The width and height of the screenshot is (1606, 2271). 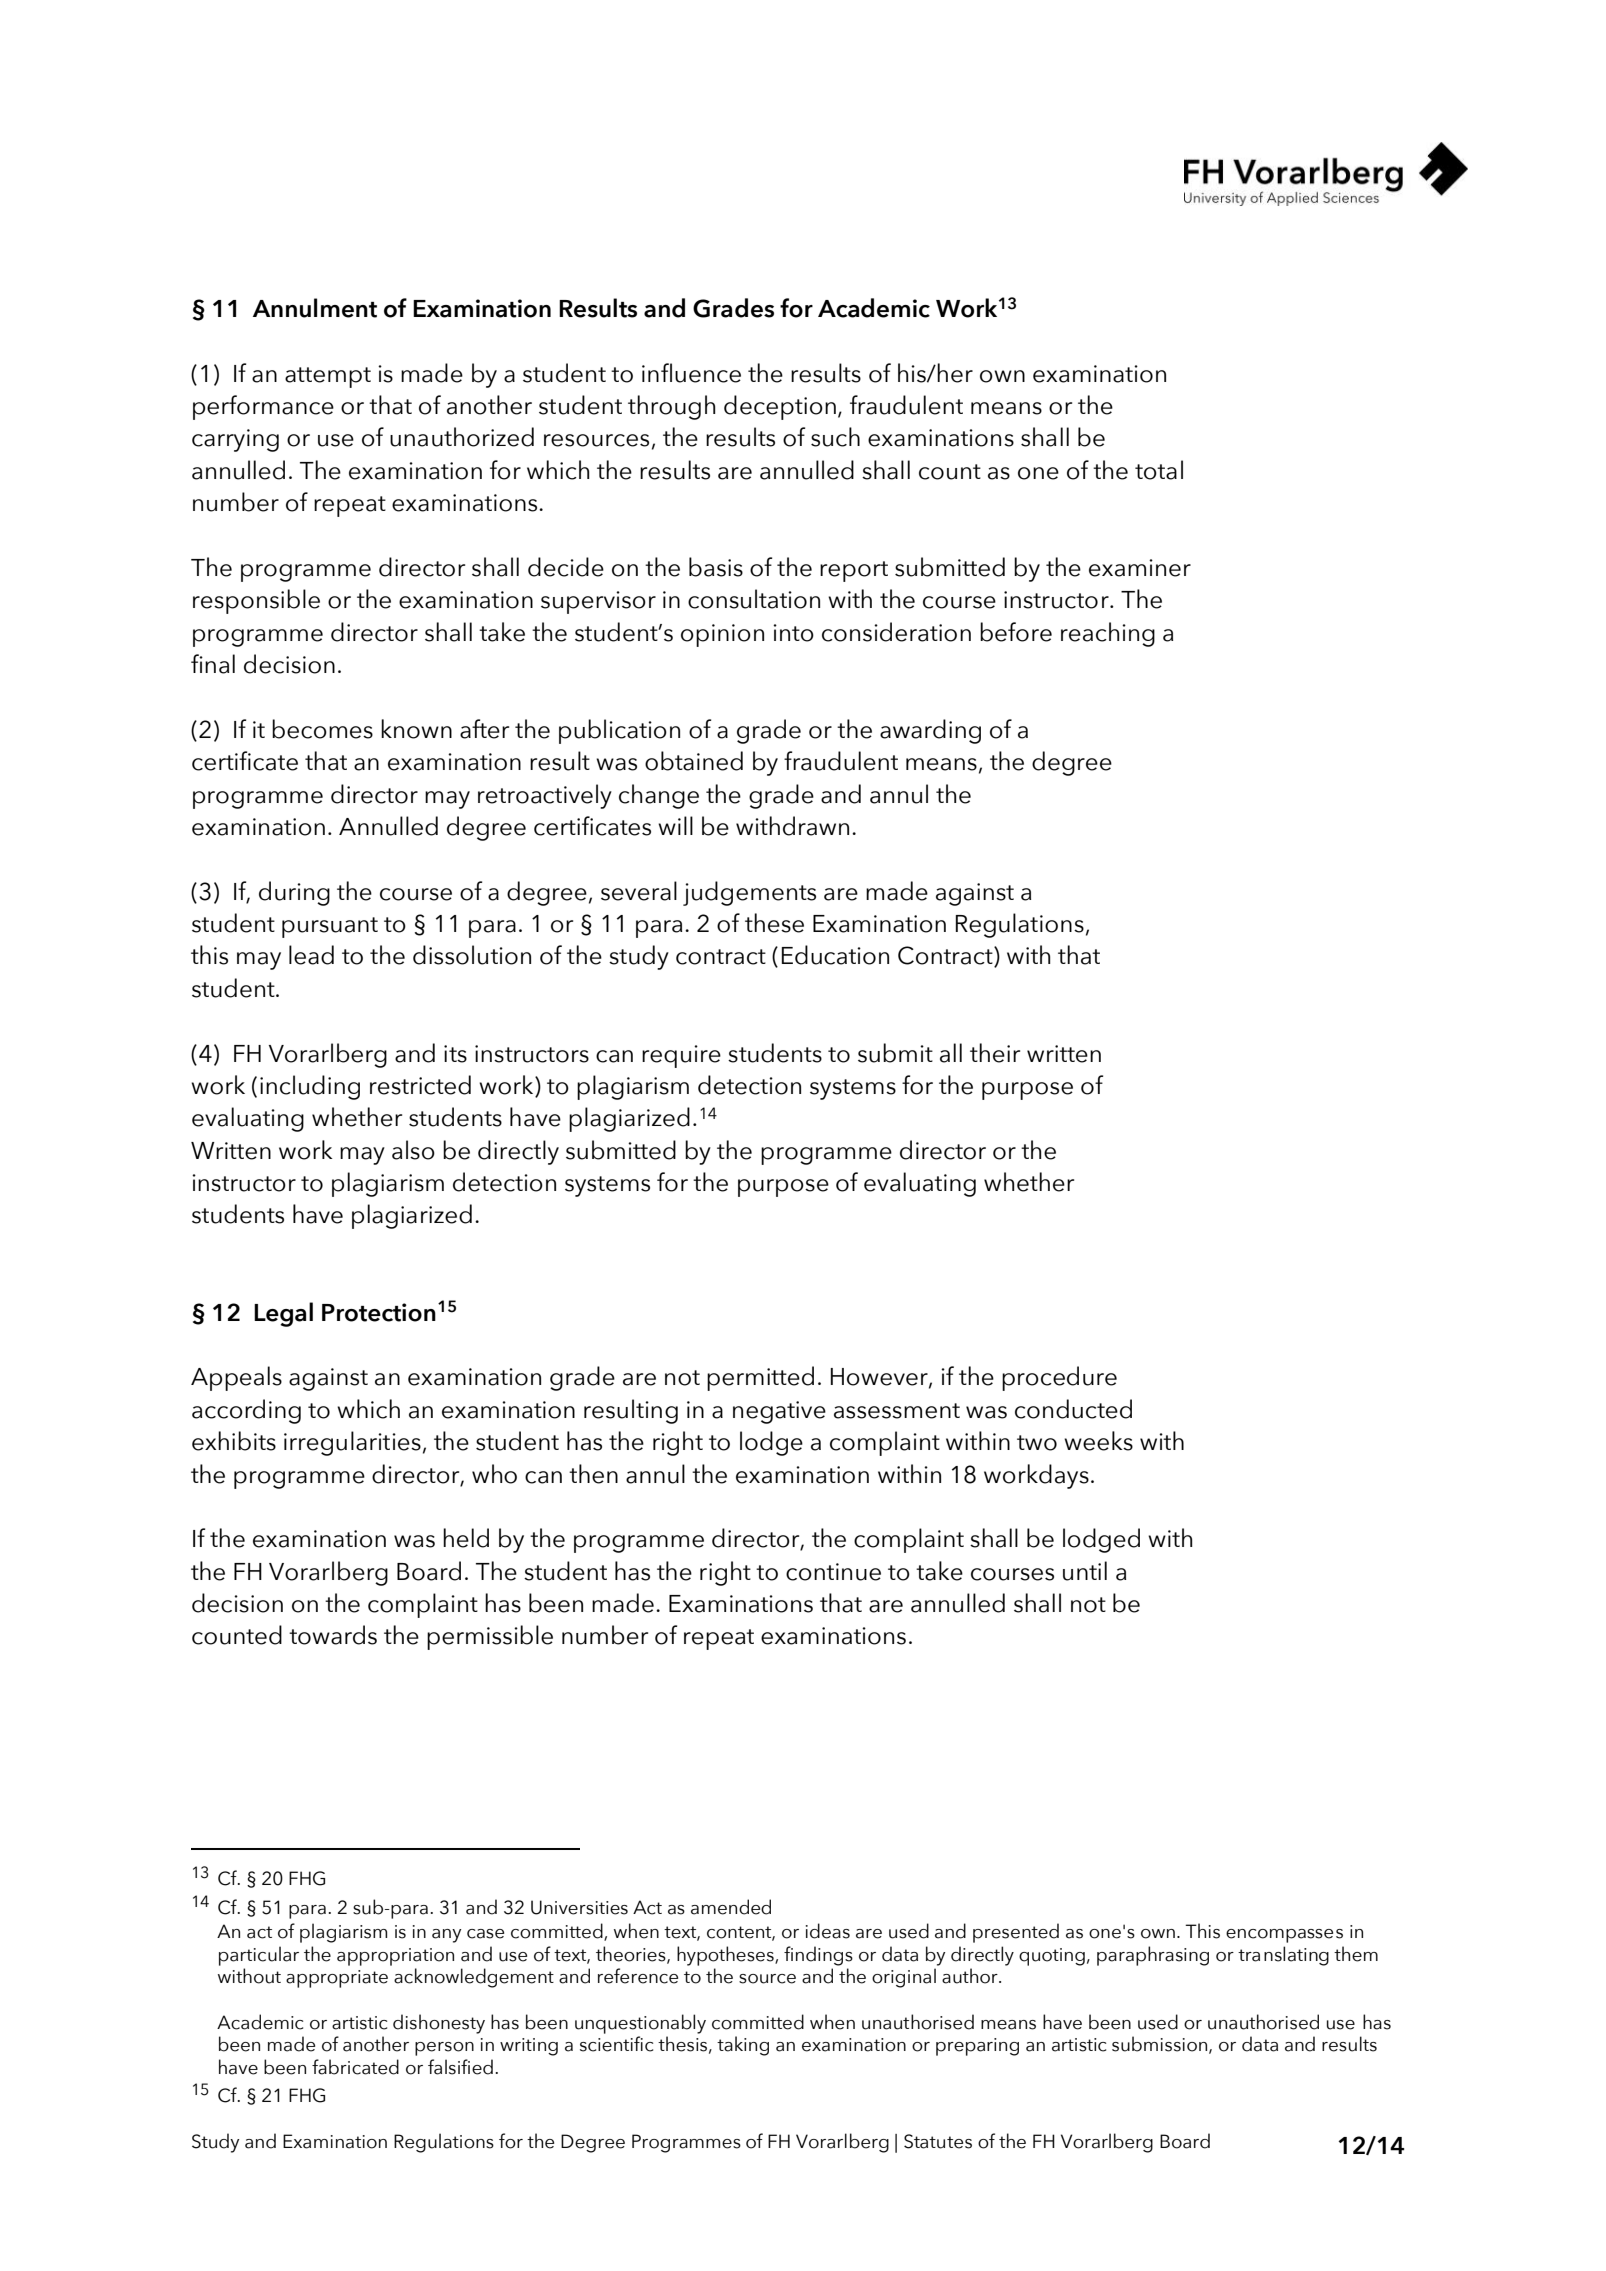 What do you see at coordinates (1098, 1441) in the screenshot?
I see `weeks` at bounding box center [1098, 1441].
